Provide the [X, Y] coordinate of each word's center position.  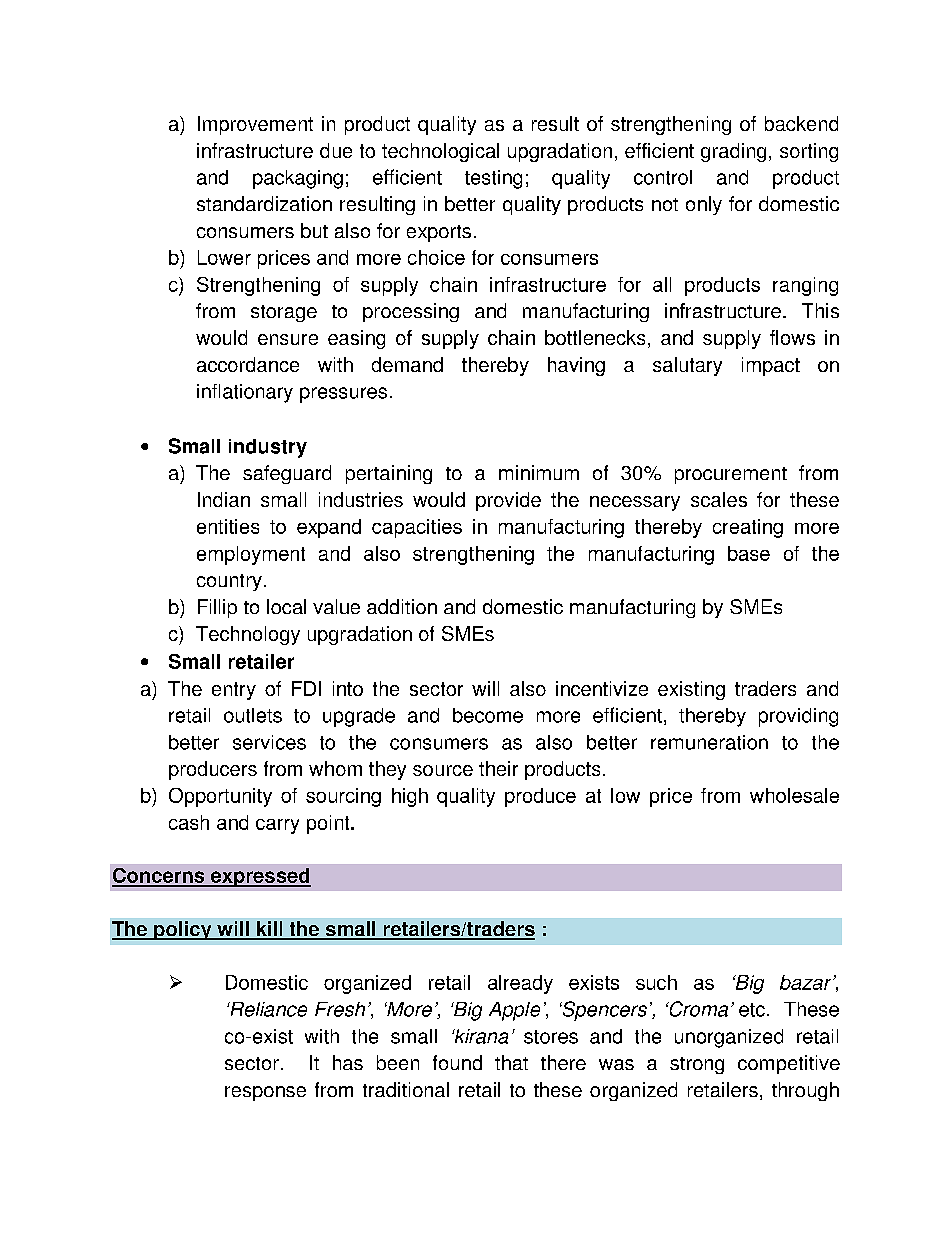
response [265, 1093]
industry [268, 448]
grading [733, 152]
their [498, 768]
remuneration [709, 742]
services [269, 742]
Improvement [255, 125]
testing [493, 179]
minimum [539, 472]
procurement [731, 475]
